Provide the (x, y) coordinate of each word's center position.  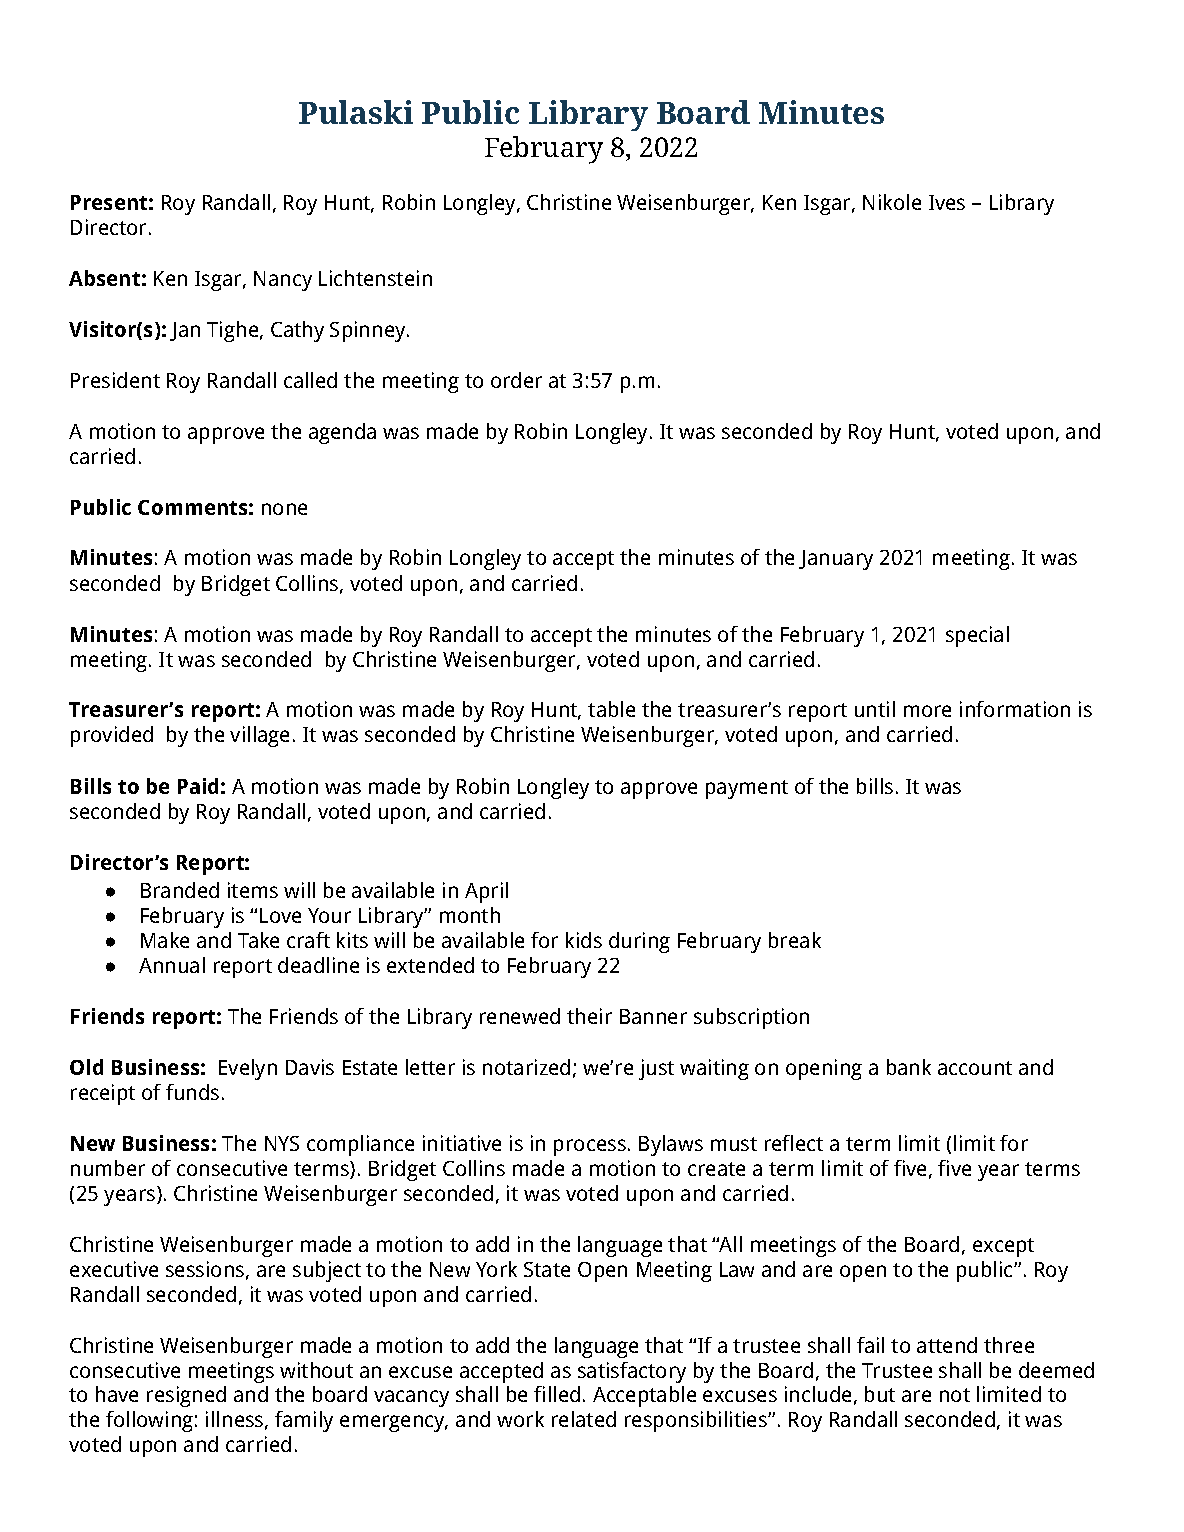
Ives (947, 202)
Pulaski (356, 112)
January (836, 560)
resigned (186, 1396)
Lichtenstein (375, 278)
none (284, 509)
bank (909, 1067)
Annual (172, 965)
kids (584, 940)
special (977, 636)
